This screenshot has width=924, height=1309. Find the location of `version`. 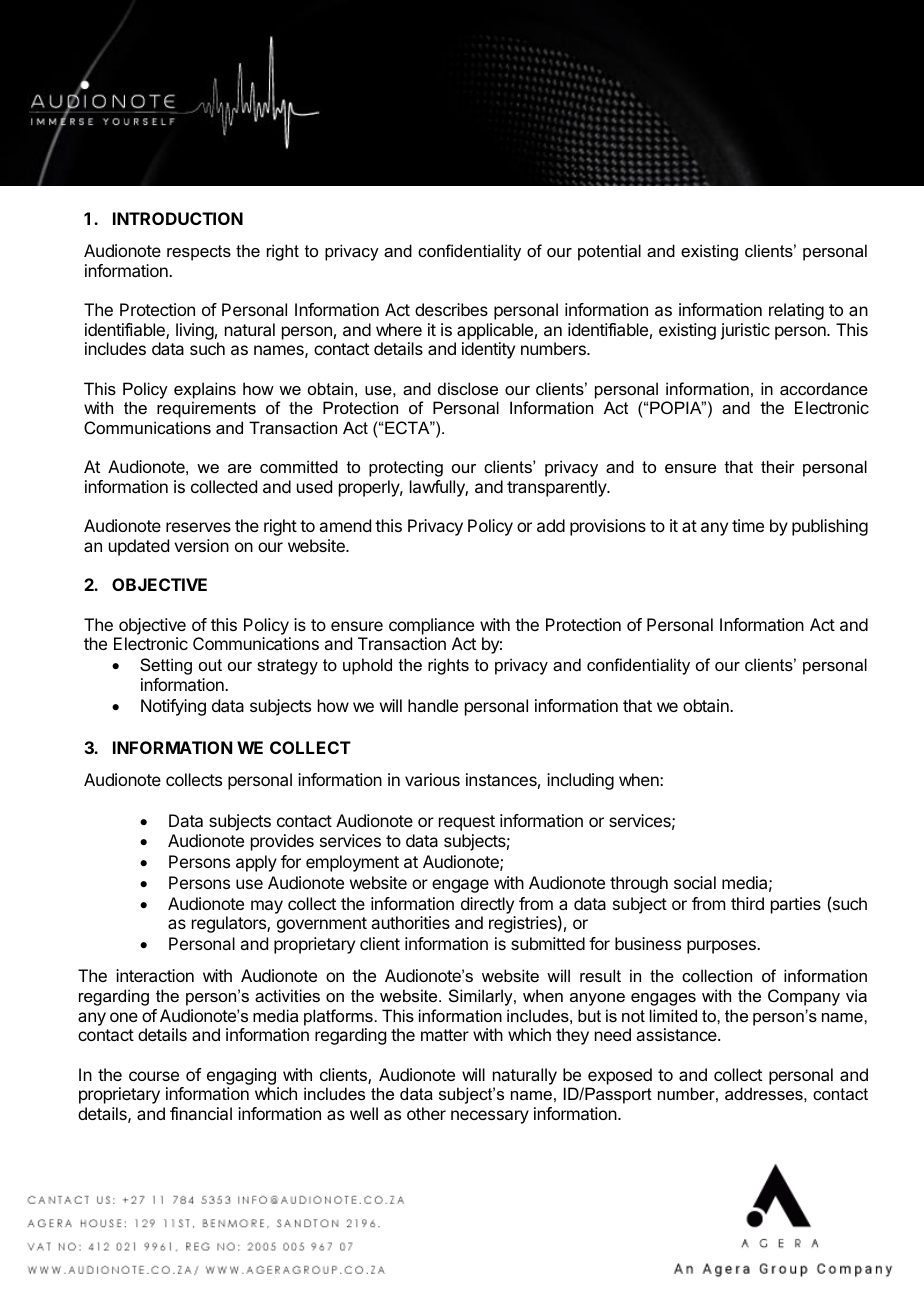

version is located at coordinates (201, 545).
